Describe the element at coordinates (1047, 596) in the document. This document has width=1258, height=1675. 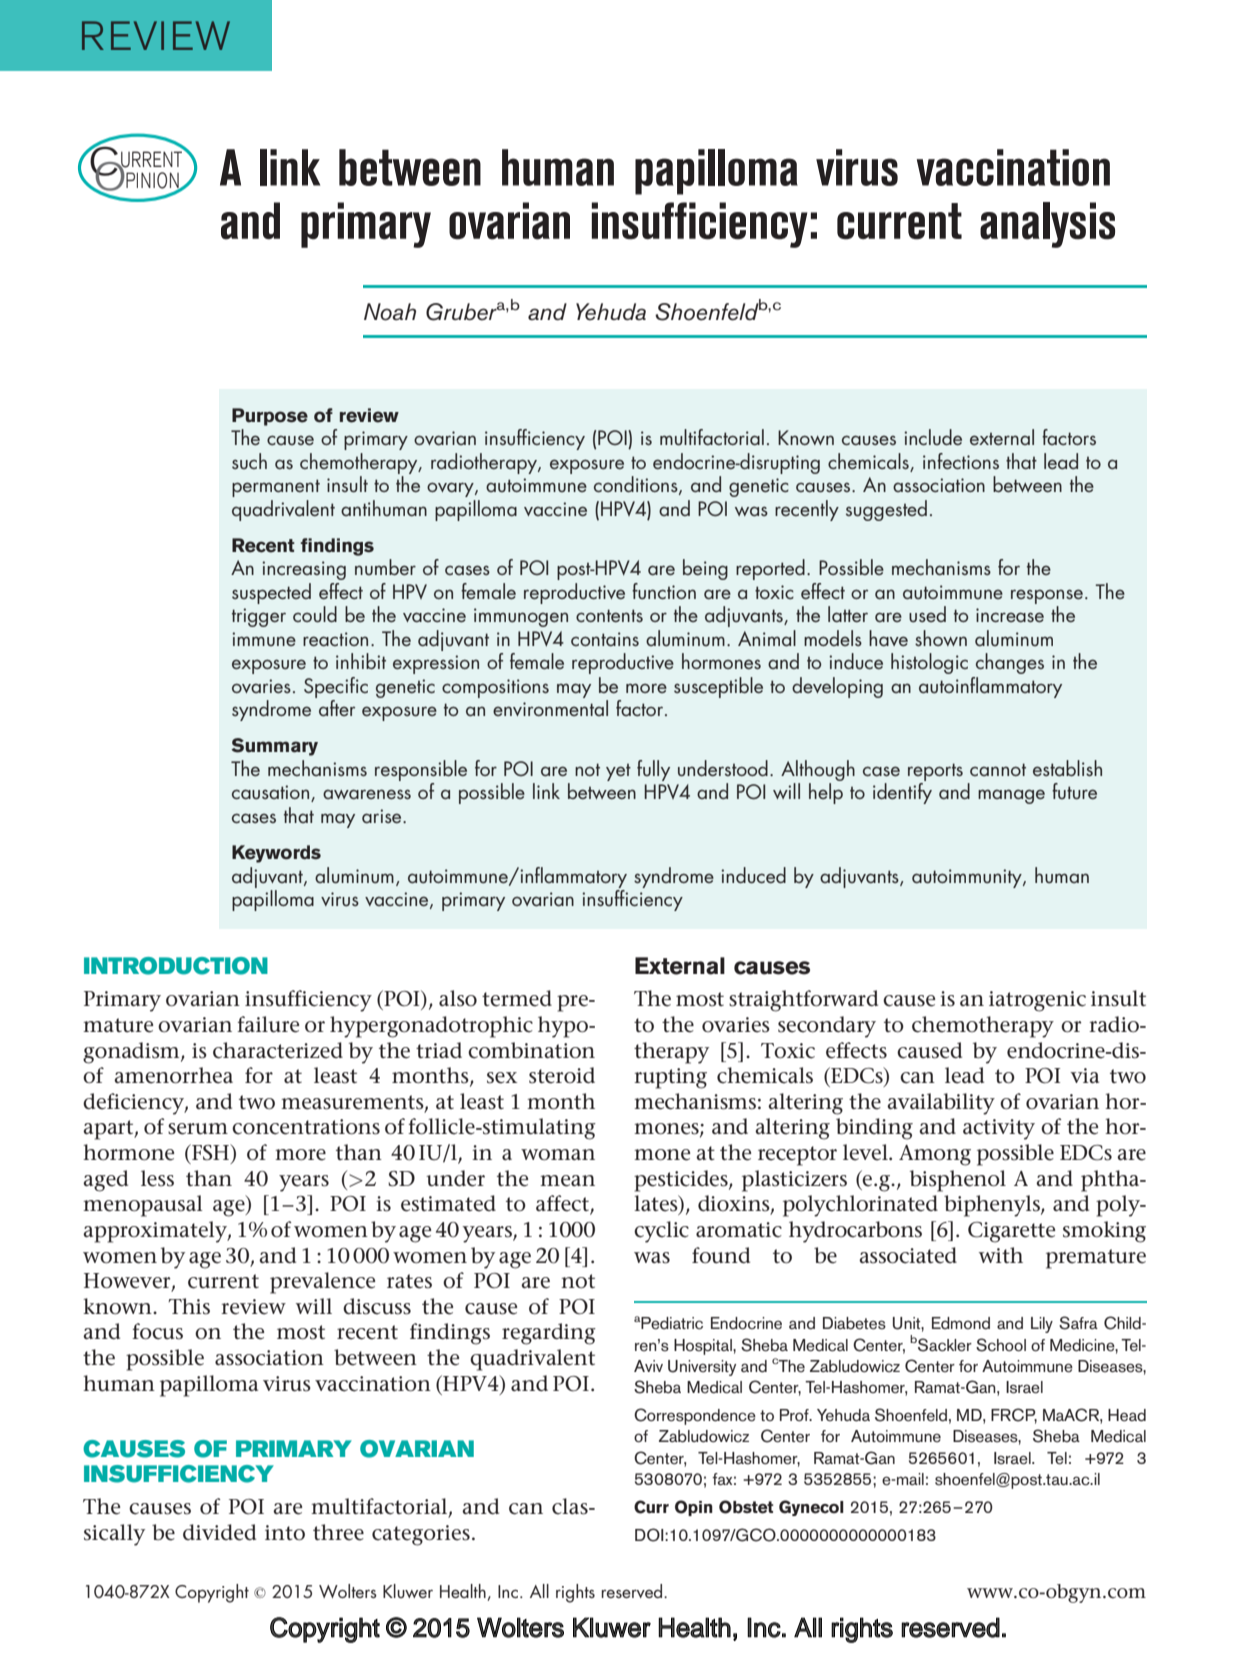
I see `response` at that location.
